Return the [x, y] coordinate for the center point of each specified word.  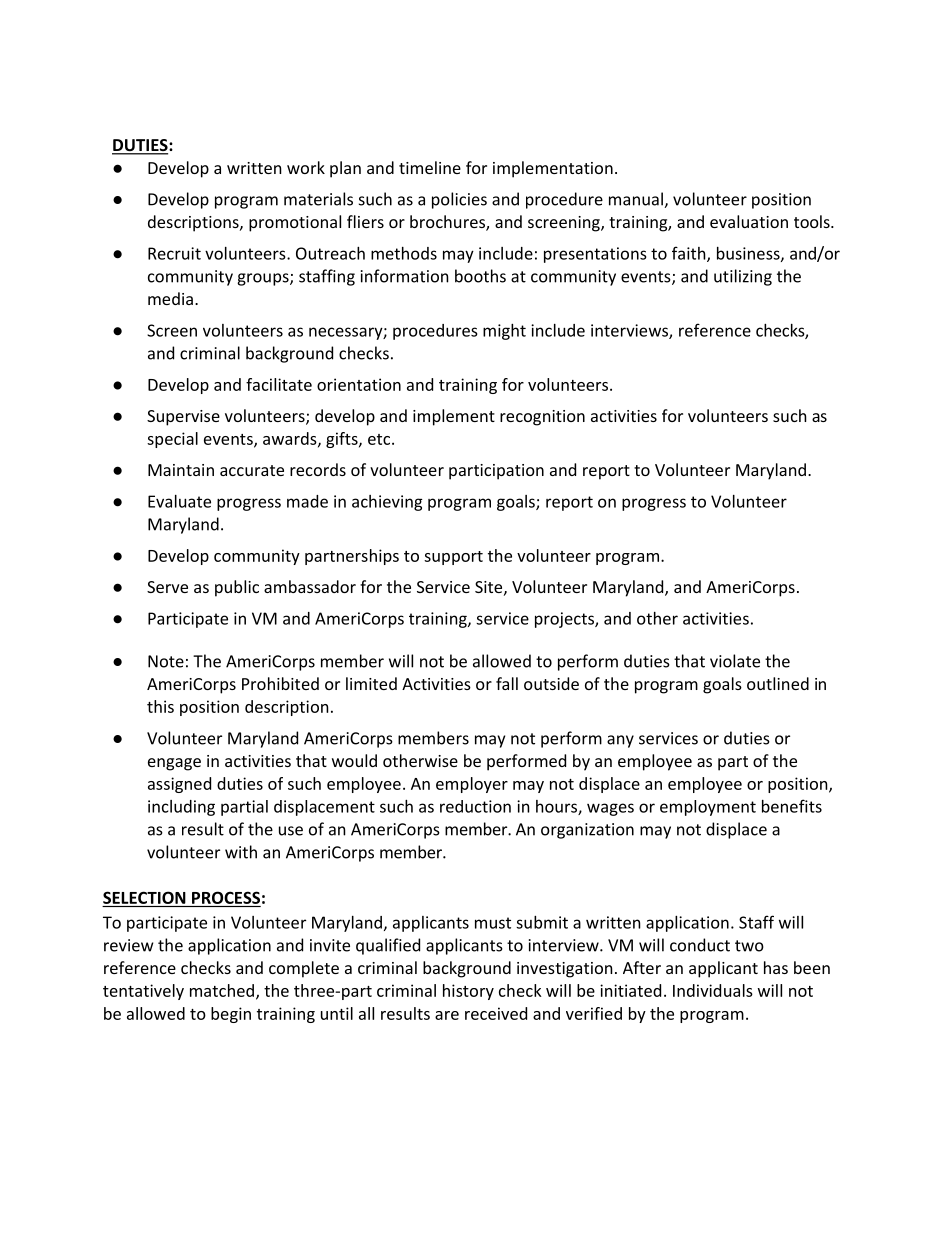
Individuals [713, 990]
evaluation [749, 221]
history [468, 992]
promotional [295, 223]
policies [459, 200]
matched [223, 991]
